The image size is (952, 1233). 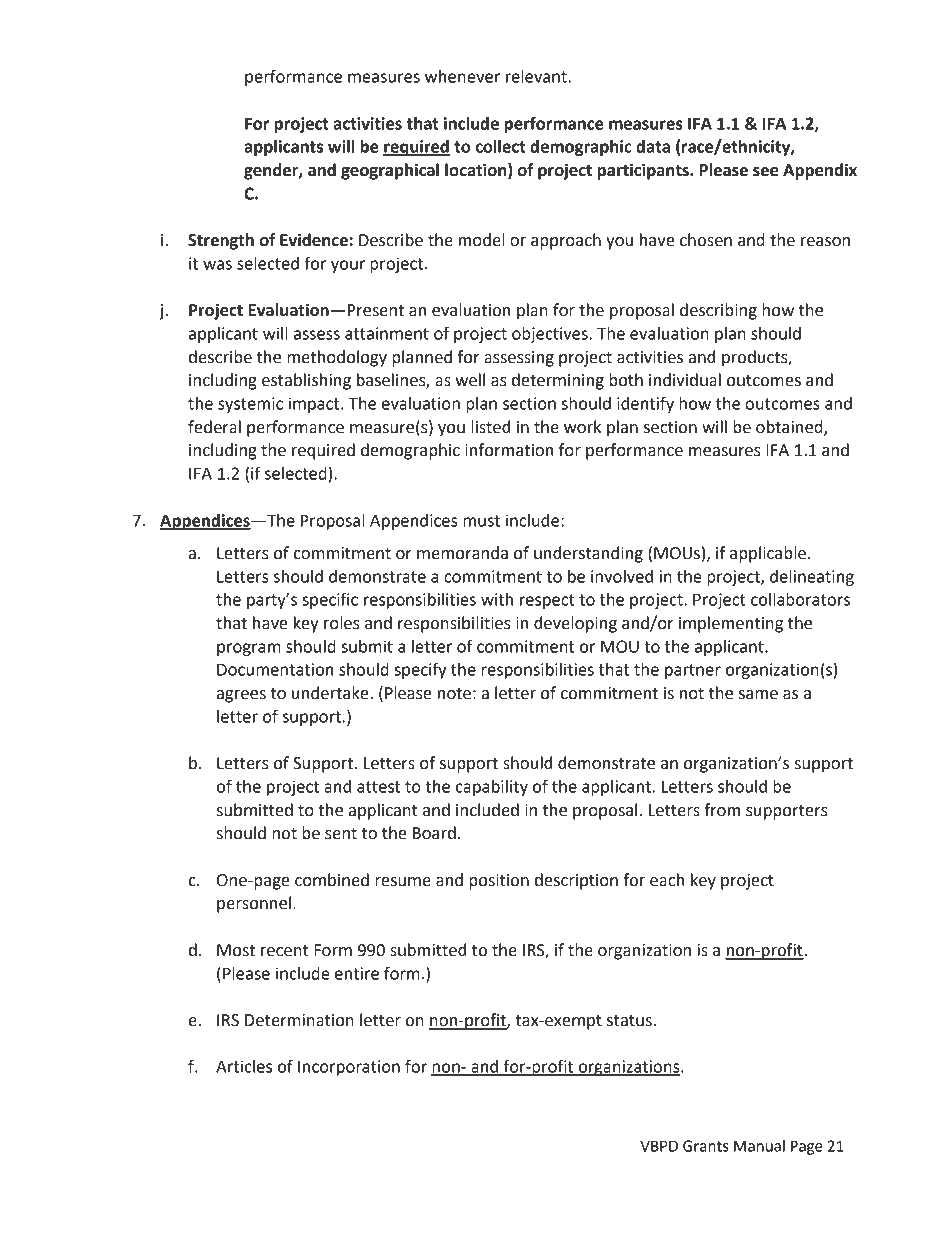 I want to click on with, so click(x=497, y=599).
